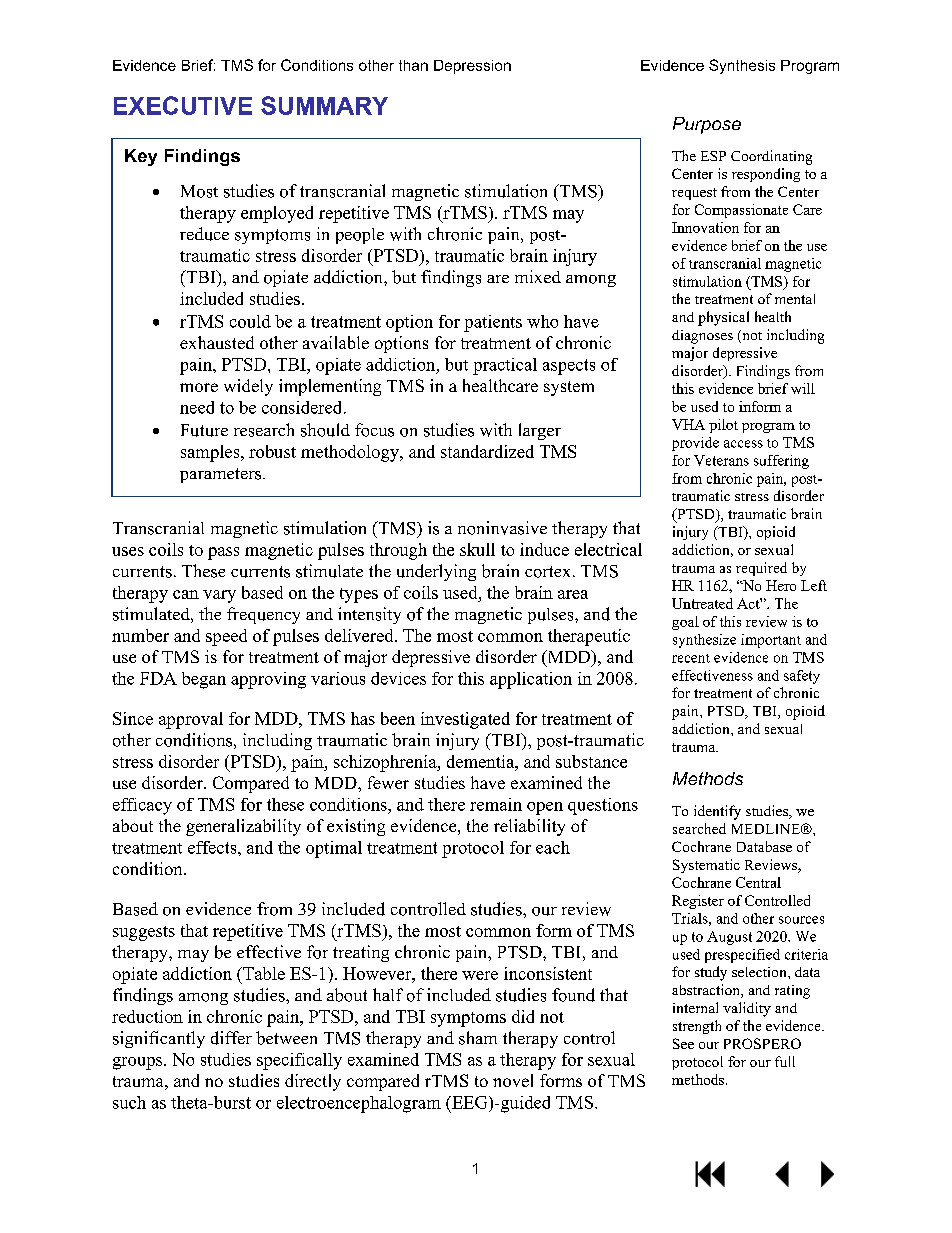  I want to click on EXECUTIVE, so click(183, 105).
